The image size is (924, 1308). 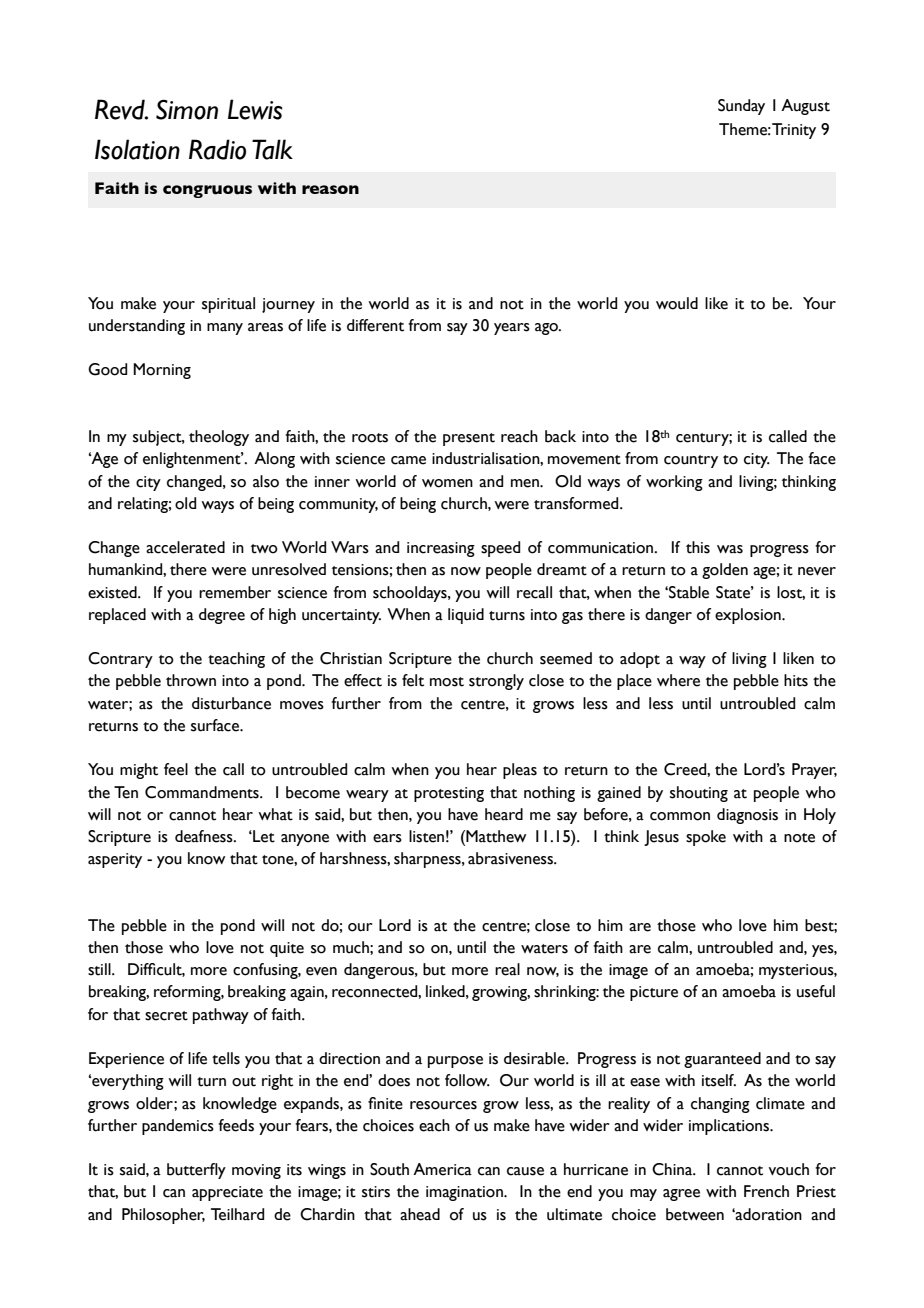 I want to click on spoke, so click(x=706, y=838).
